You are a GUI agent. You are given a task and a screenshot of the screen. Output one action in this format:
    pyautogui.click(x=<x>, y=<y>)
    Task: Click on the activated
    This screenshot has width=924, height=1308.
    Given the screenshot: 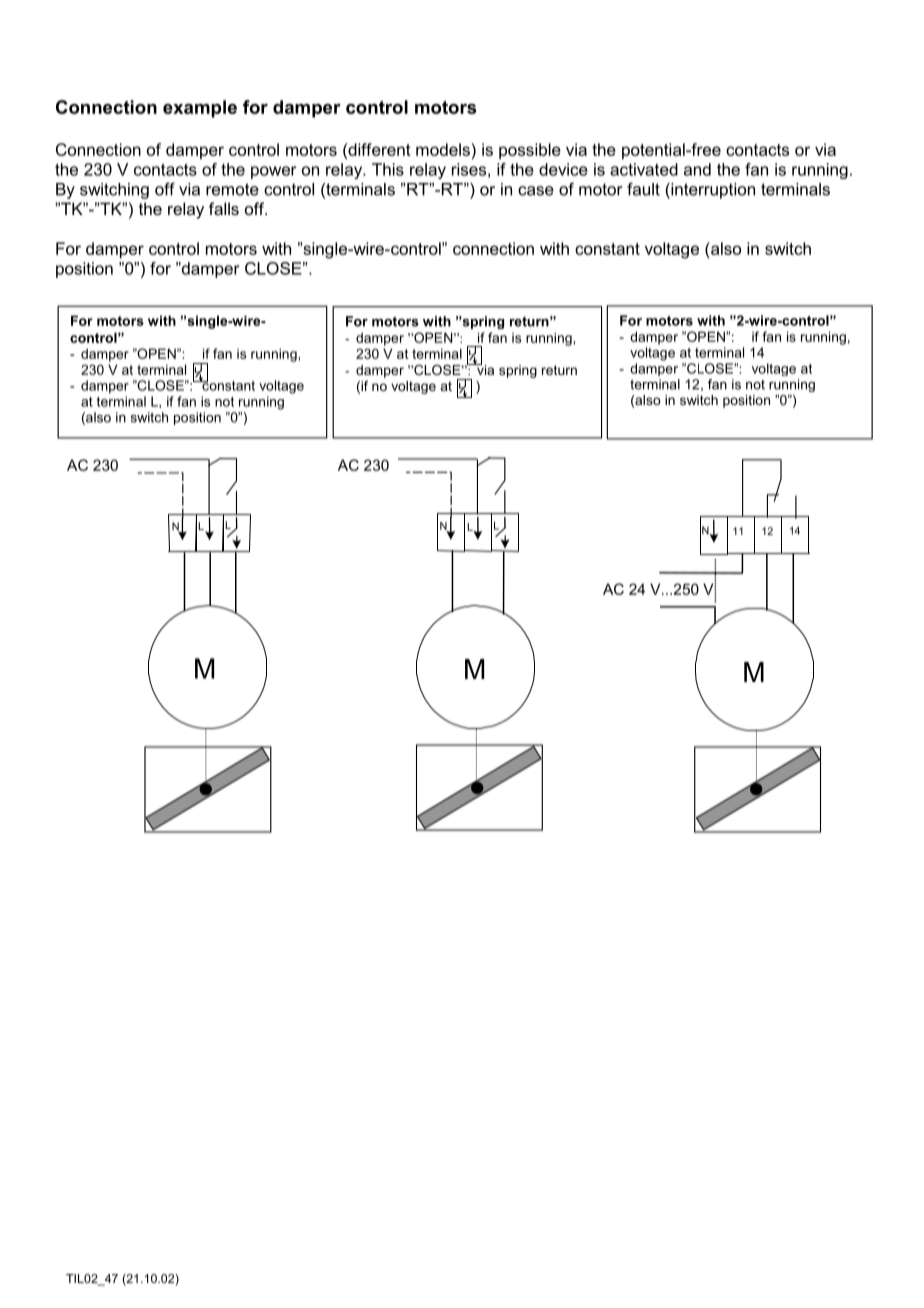 What is the action you would take?
    pyautogui.click(x=644, y=169)
